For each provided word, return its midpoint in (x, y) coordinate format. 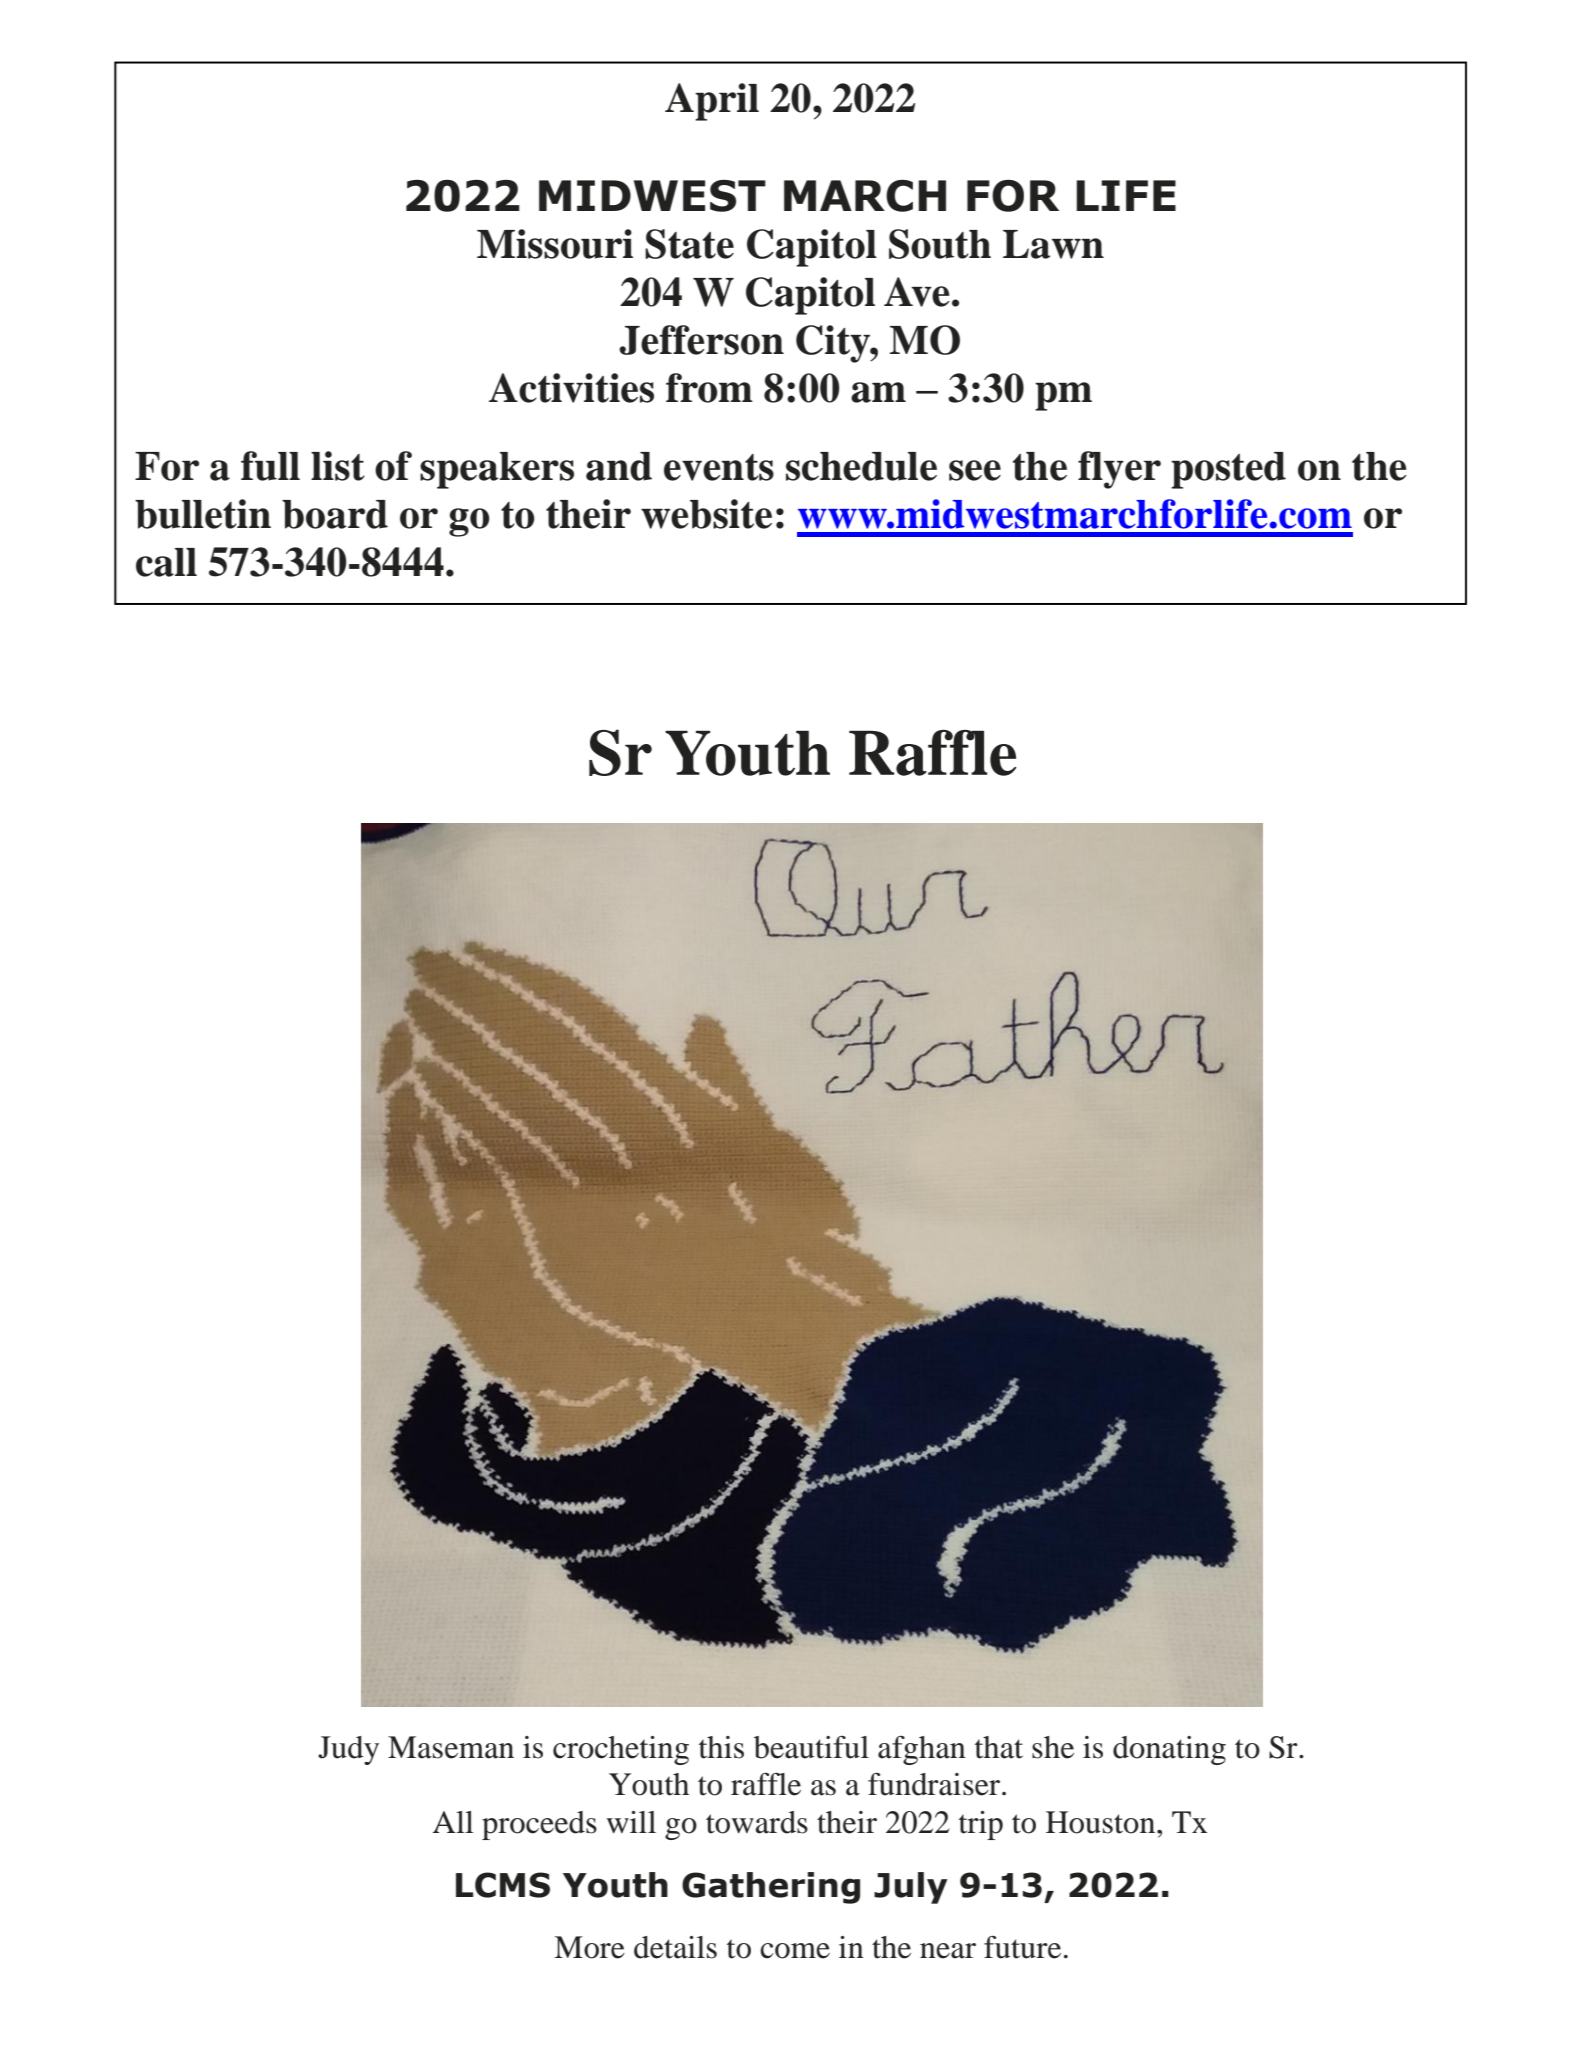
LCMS (503, 1885)
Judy (348, 1750)
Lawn (1053, 244)
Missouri (555, 244)
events (719, 467)
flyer (1119, 470)
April (712, 102)
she (1053, 1747)
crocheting (621, 1750)
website (706, 514)
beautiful (811, 1747)
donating (1169, 1750)
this (721, 1747)
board (335, 514)
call (166, 562)
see (975, 470)
